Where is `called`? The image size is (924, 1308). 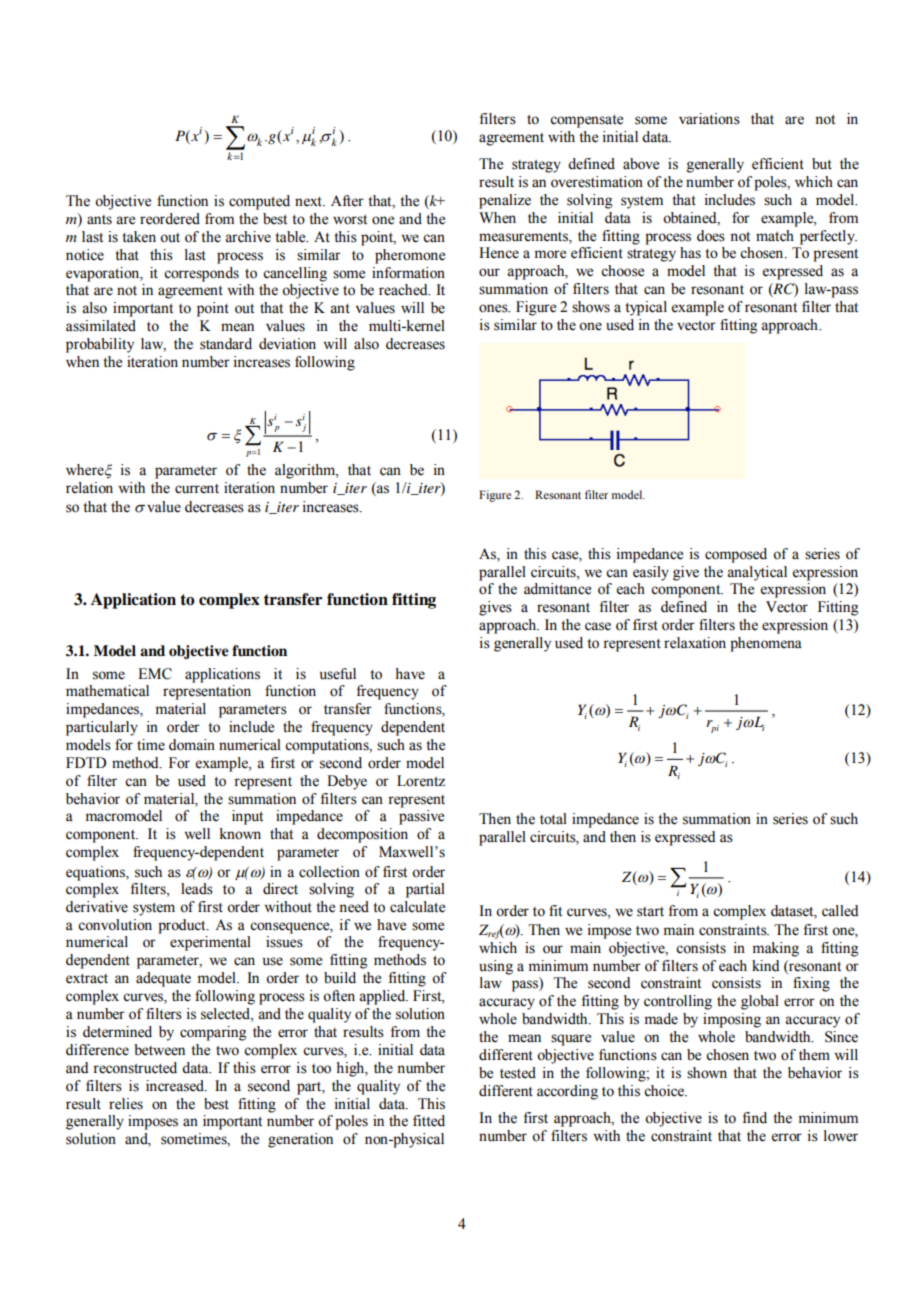
called is located at coordinates (840, 911).
